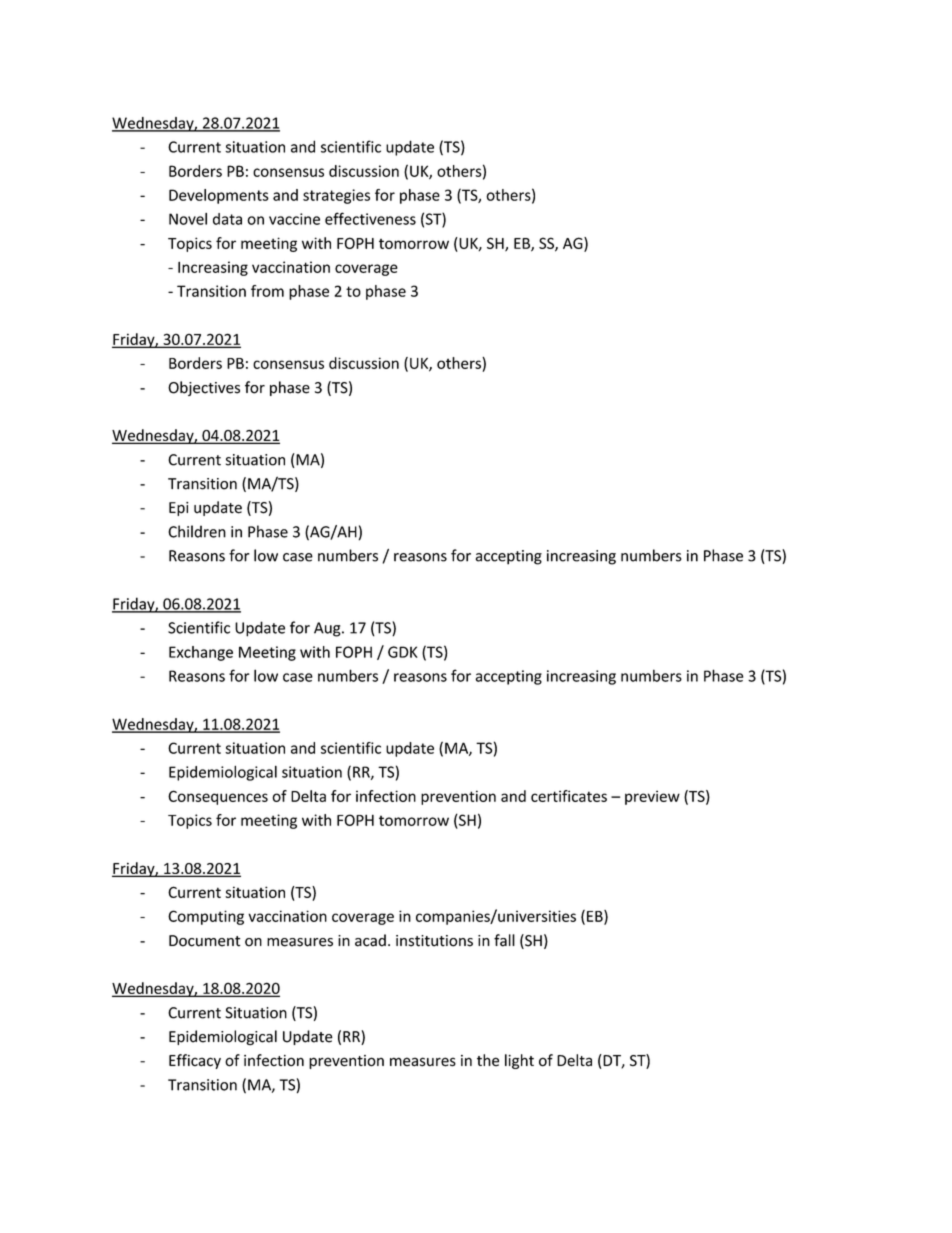  Describe the element at coordinates (218, 797) in the image. I see `Consequences` at that location.
